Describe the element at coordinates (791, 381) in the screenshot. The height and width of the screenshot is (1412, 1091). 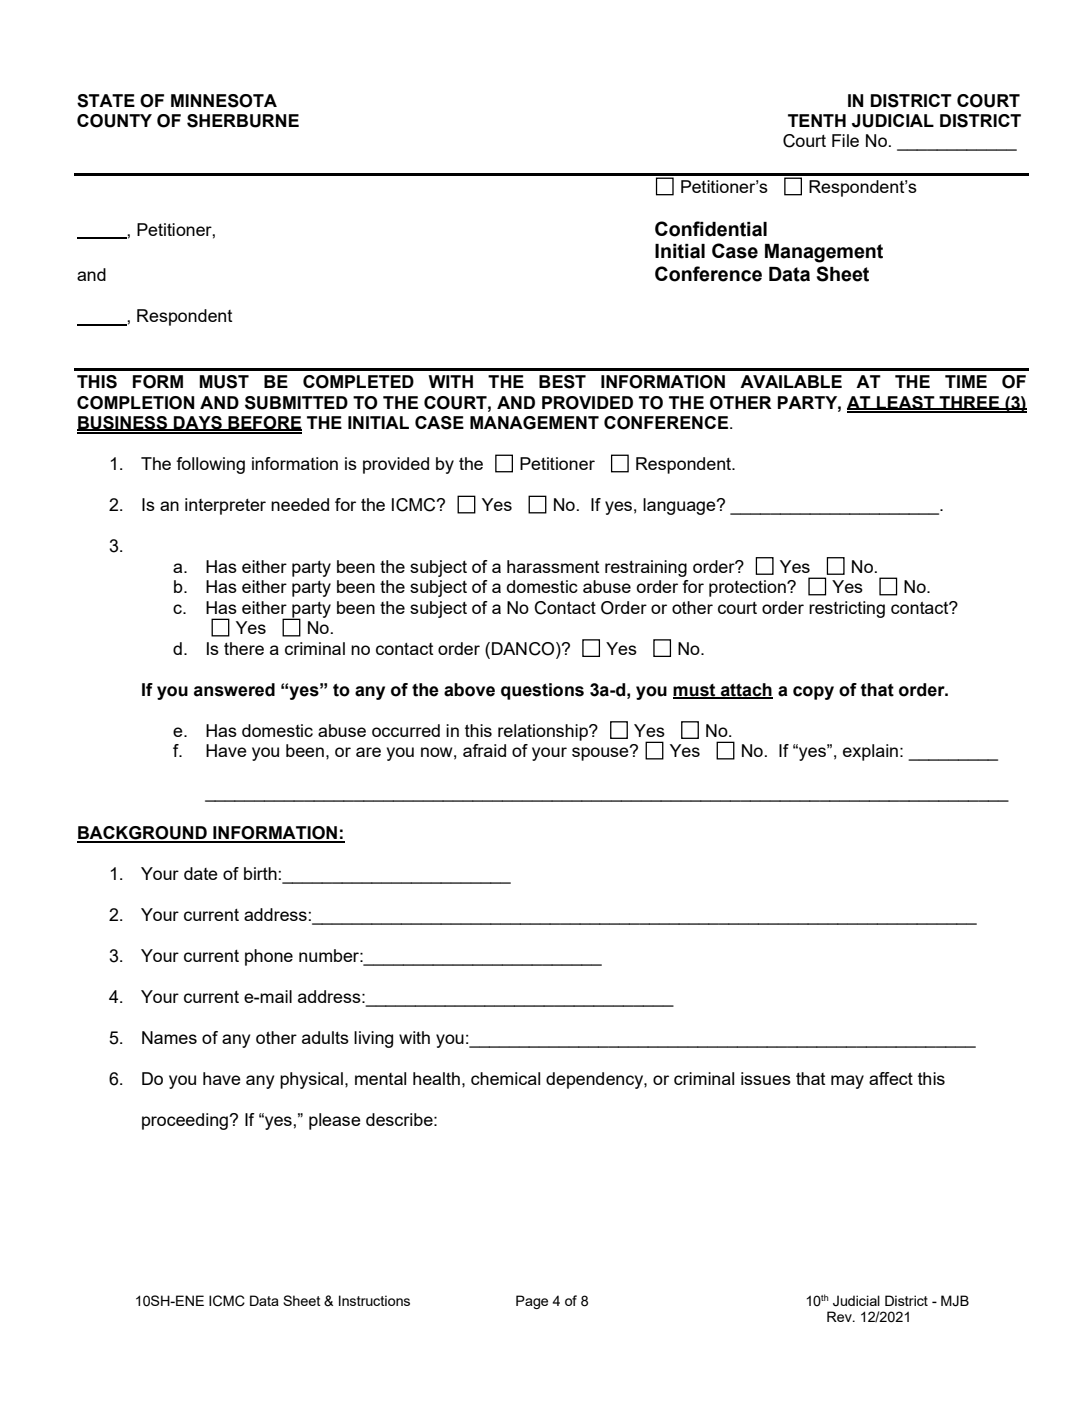
I see `AVAILABLE` at that location.
